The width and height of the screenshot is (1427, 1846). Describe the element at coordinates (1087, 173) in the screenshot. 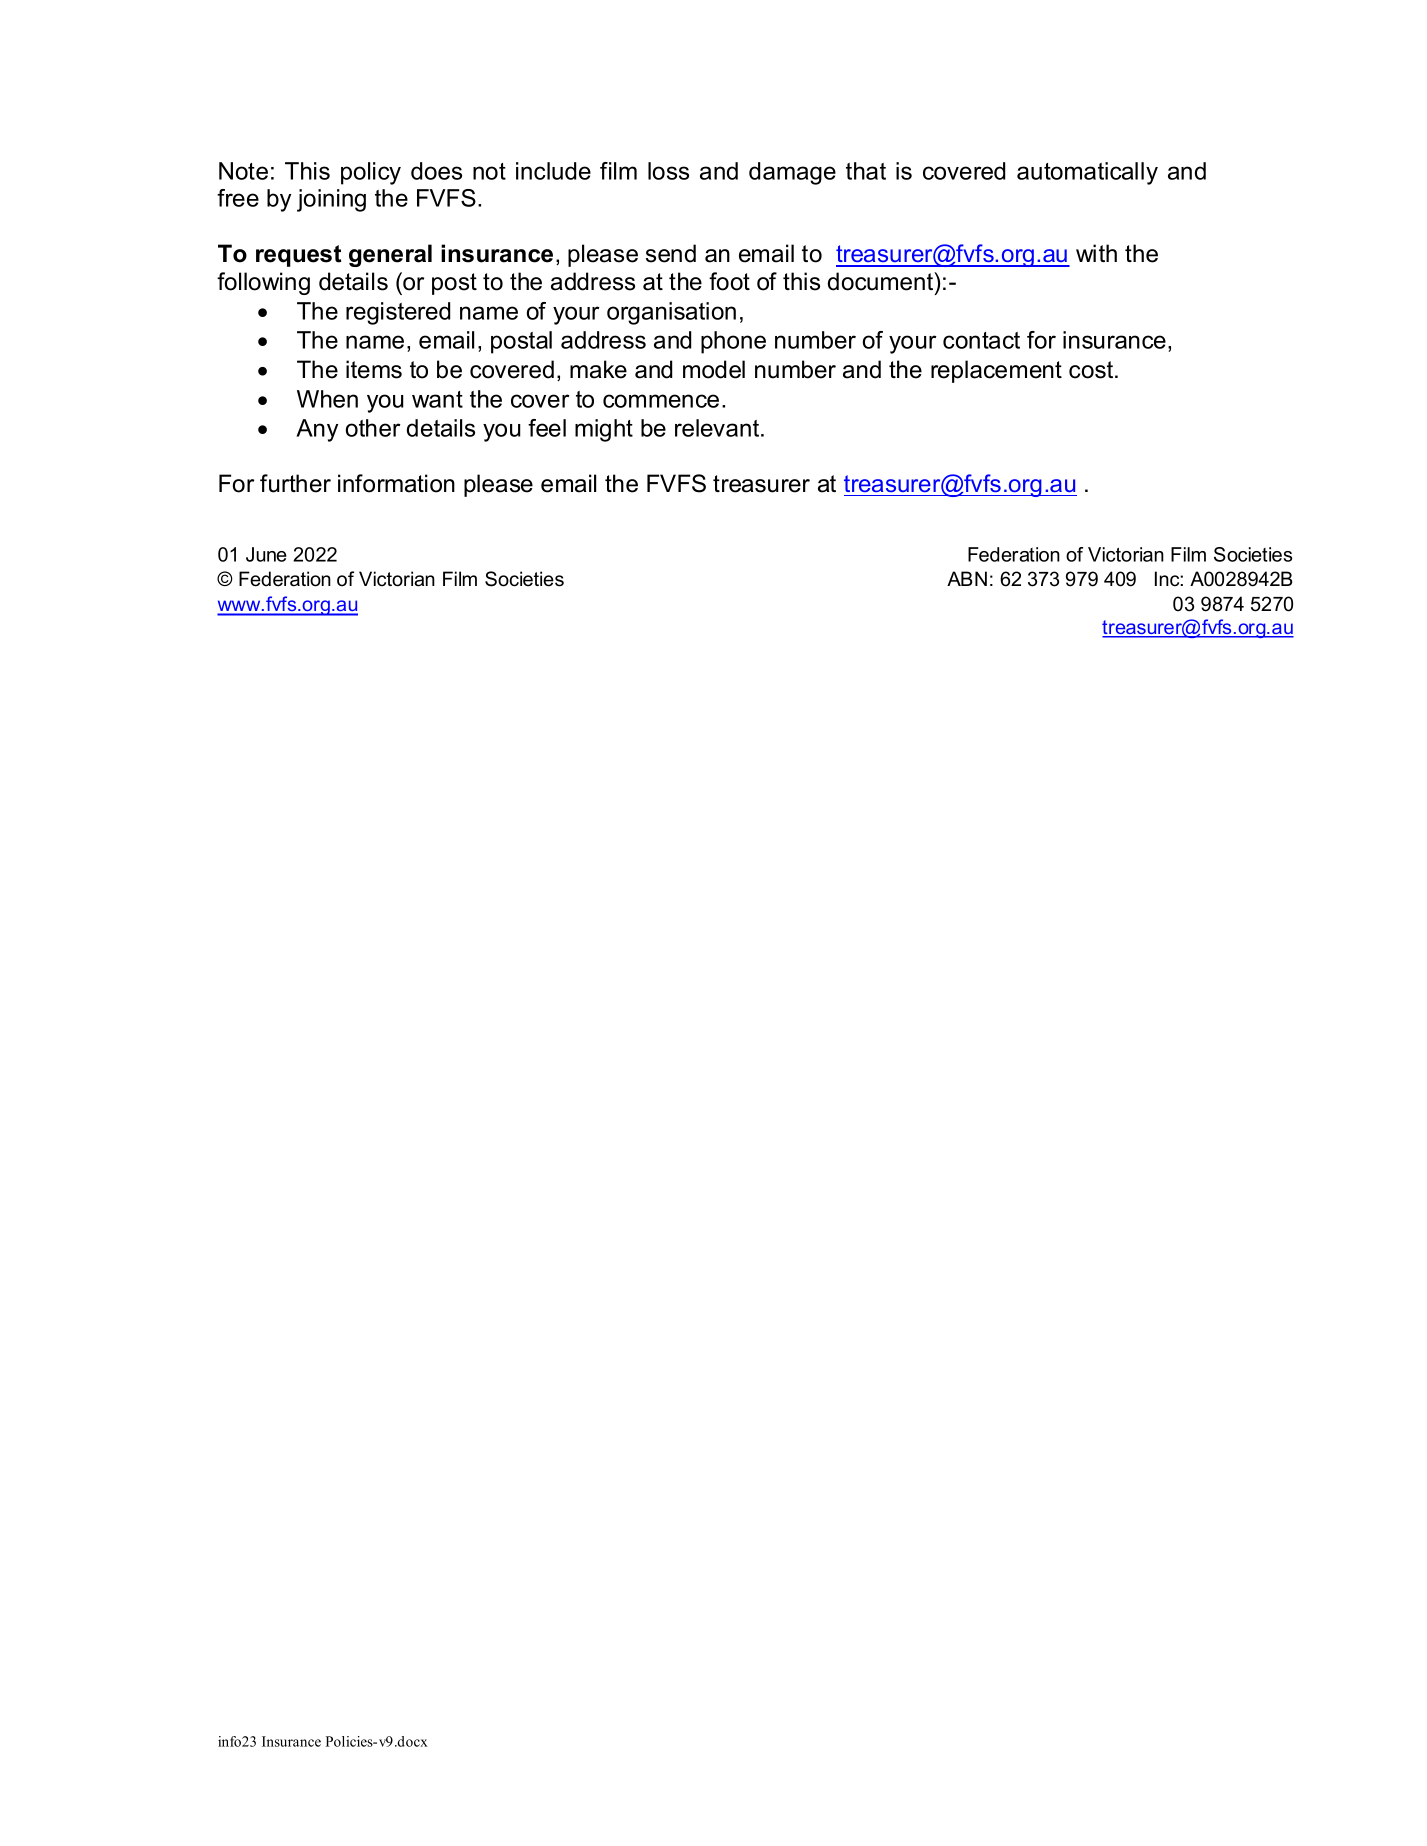

I see `automatically` at that location.
